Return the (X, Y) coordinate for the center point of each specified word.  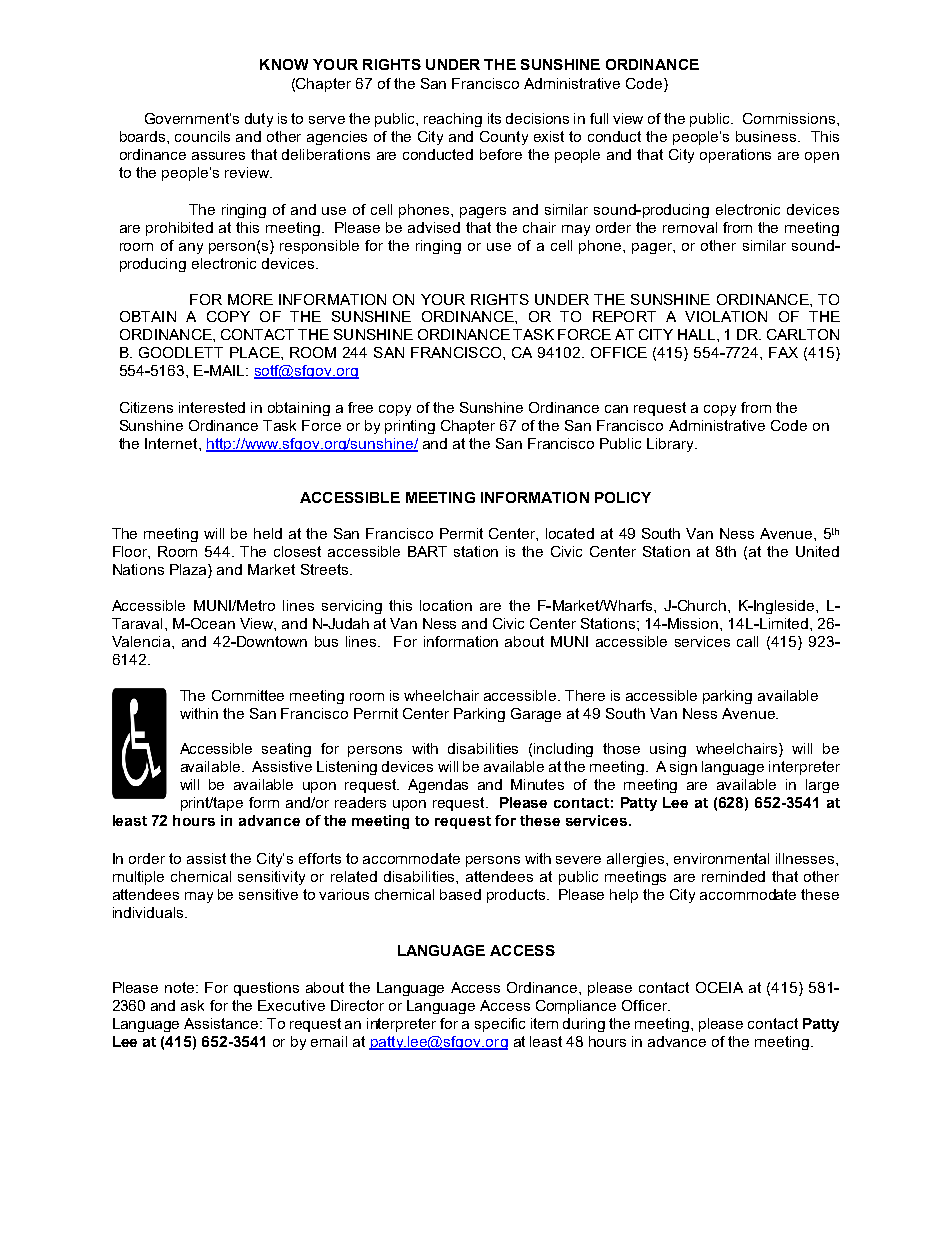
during (584, 1025)
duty (259, 120)
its (494, 118)
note (181, 987)
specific (500, 1025)
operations (735, 156)
